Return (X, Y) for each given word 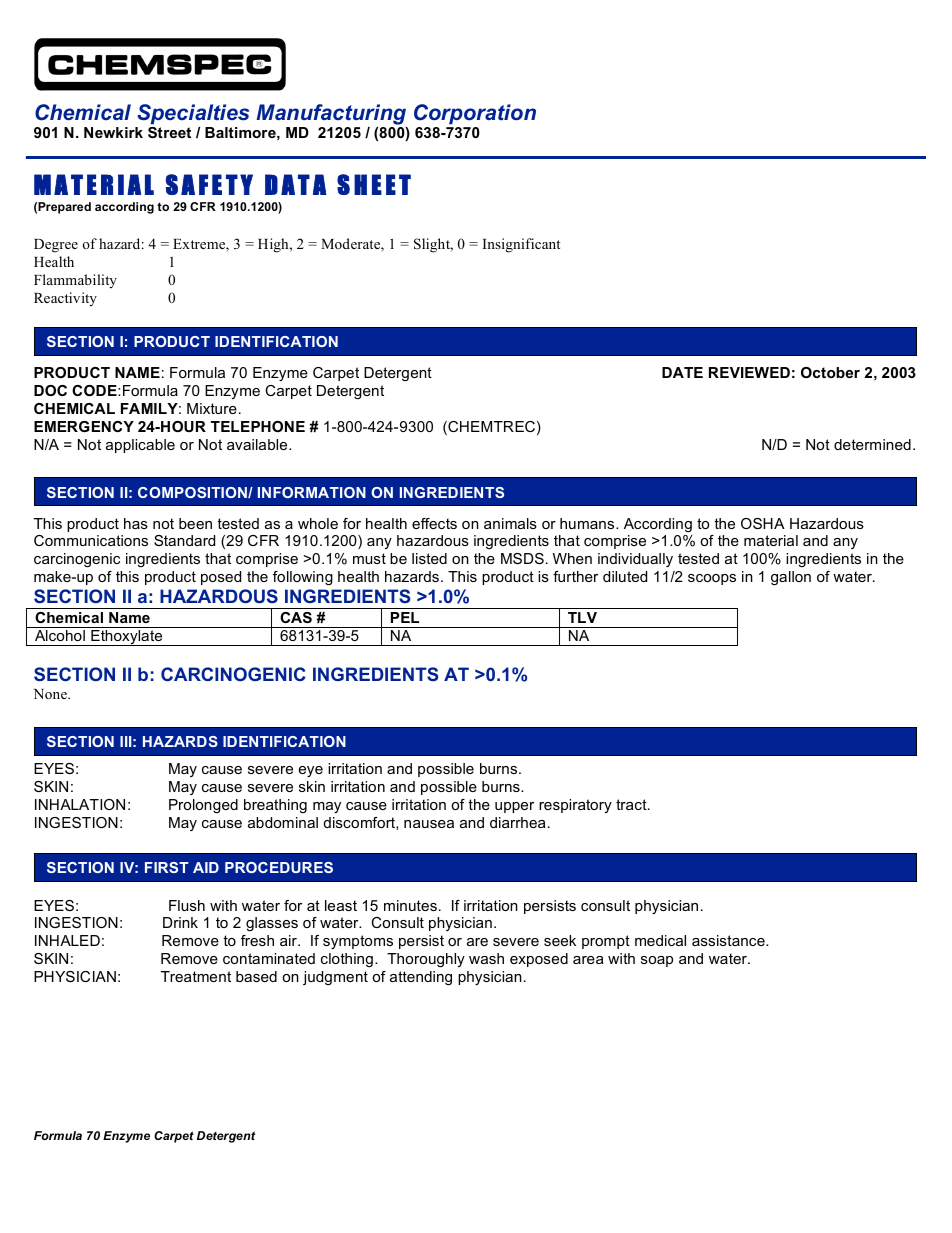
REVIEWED (749, 372)
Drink (180, 922)
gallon (791, 578)
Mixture (212, 408)
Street (169, 132)
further (575, 576)
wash (486, 958)
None (51, 694)
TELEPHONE (258, 426)
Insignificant (521, 245)
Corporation (475, 114)
